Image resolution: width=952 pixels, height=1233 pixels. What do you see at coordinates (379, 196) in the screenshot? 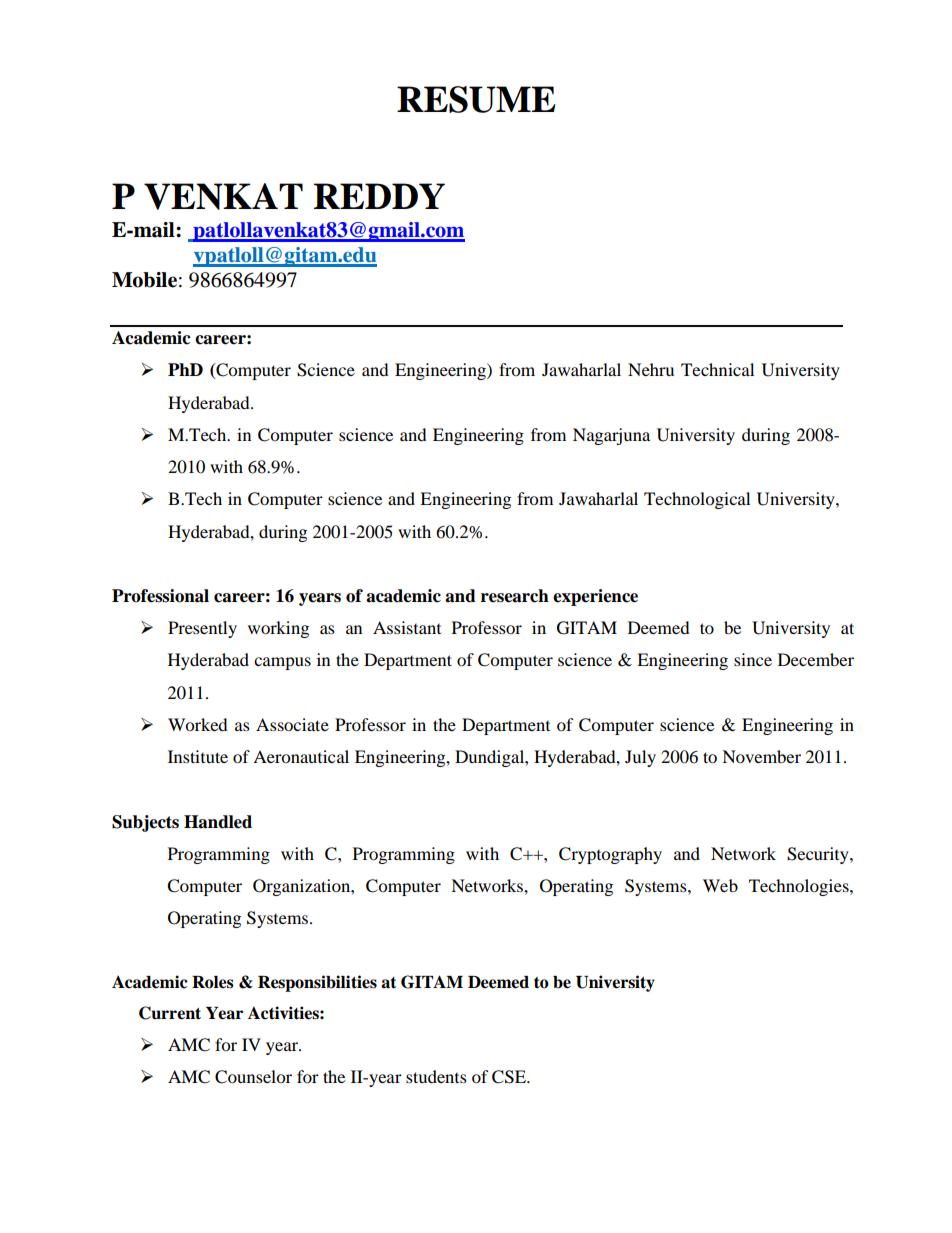
I see `REDDY` at bounding box center [379, 196].
